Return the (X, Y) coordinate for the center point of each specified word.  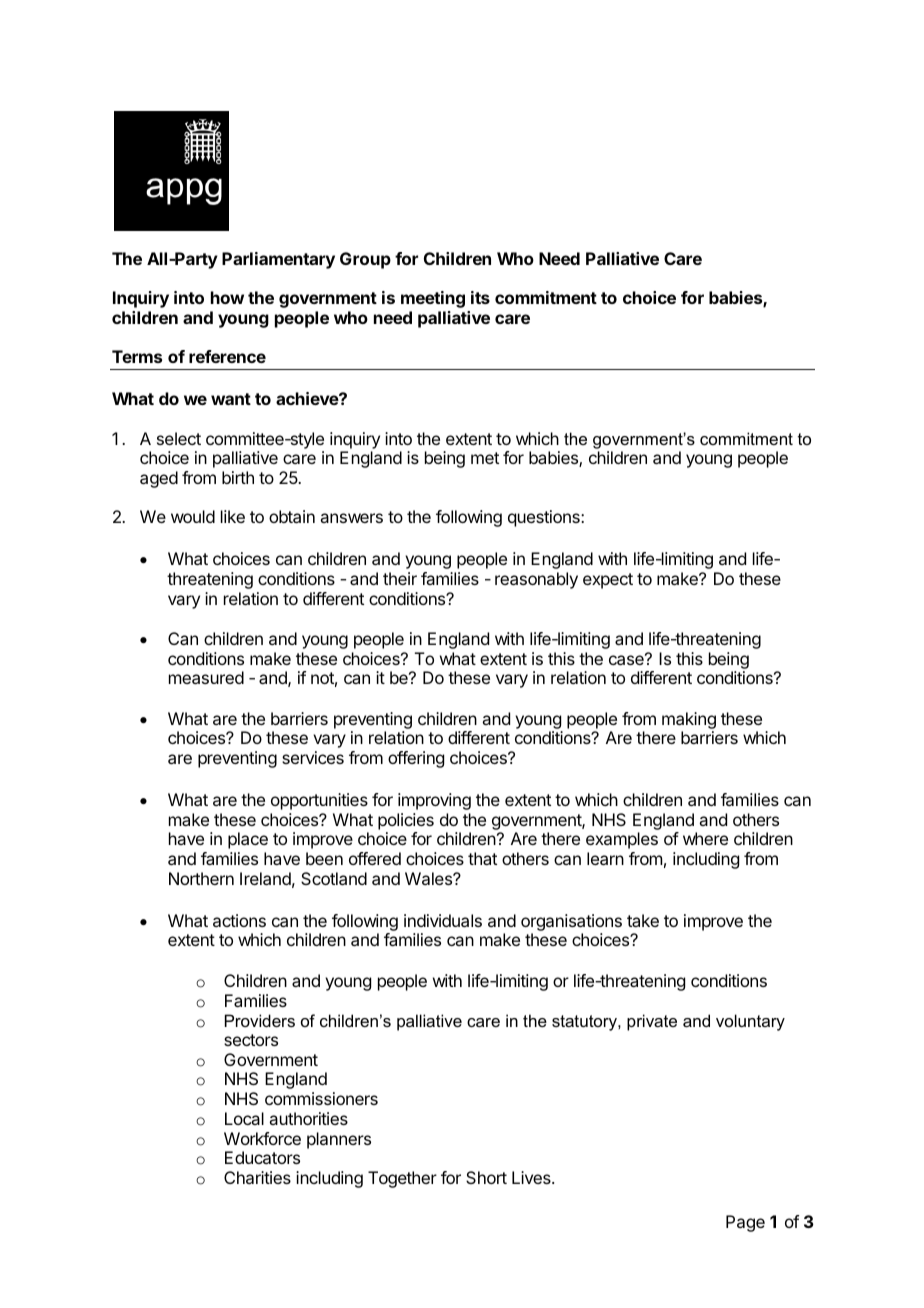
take (643, 920)
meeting (433, 299)
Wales (429, 878)
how (227, 297)
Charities (257, 1177)
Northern (201, 878)
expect (608, 581)
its (480, 297)
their (400, 578)
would (193, 516)
